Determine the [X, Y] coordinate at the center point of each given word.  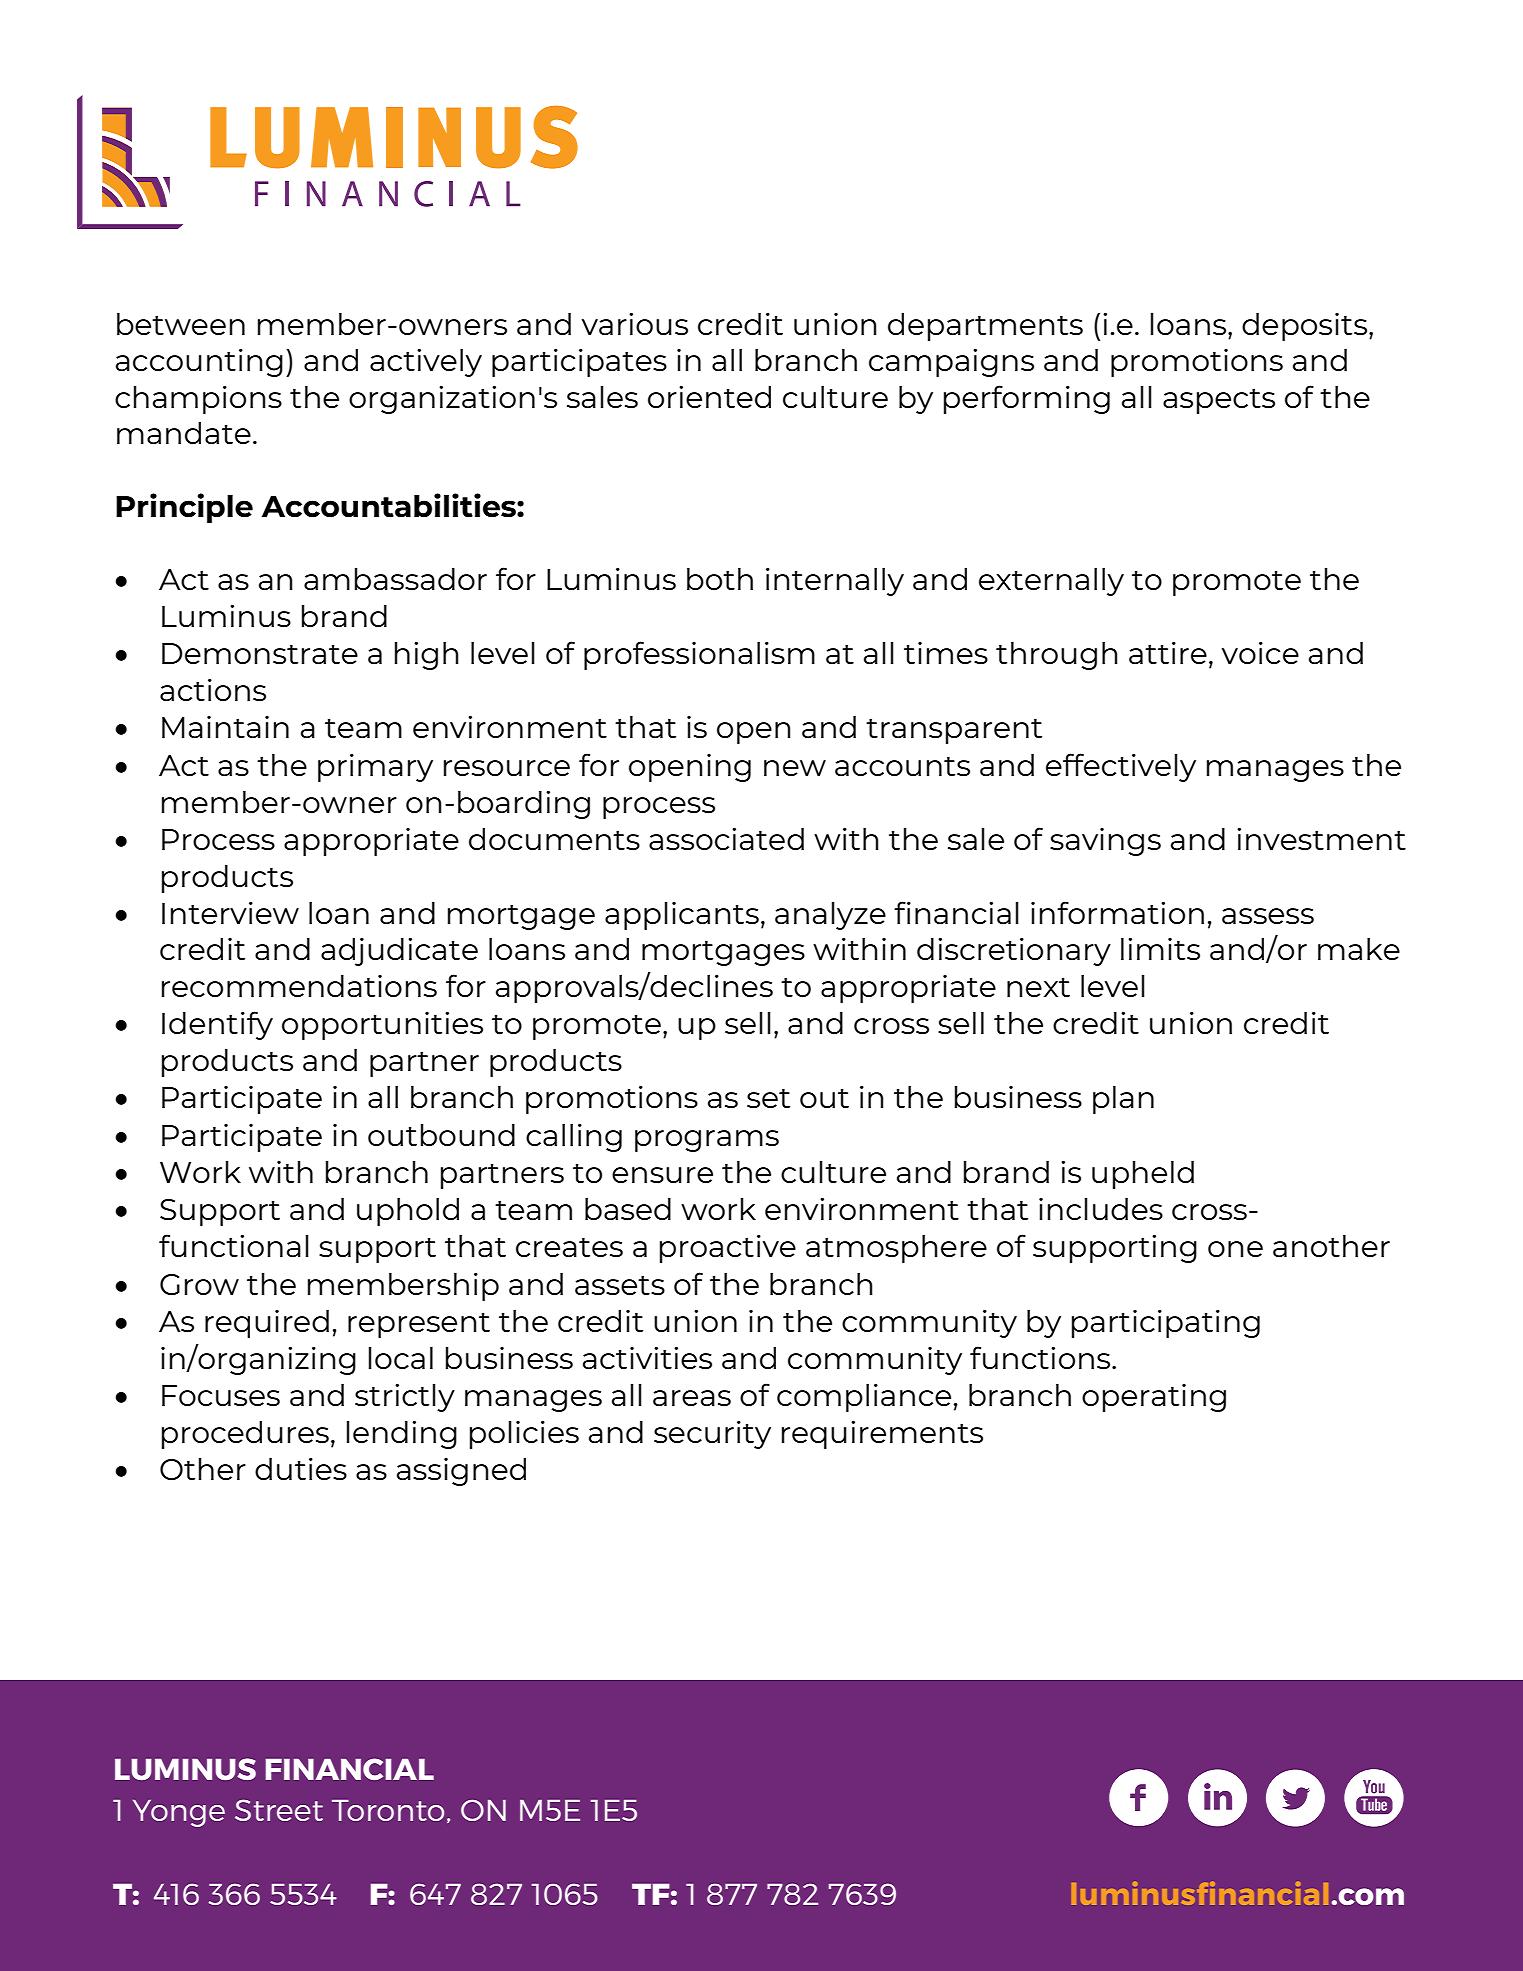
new [795, 768]
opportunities [382, 1026]
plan [1123, 1100]
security [712, 1435]
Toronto [388, 1810]
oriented [709, 397]
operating [1154, 1398]
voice [1260, 653]
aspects [1219, 401]
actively [426, 363]
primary [375, 768]
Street [279, 1810]
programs [707, 1141]
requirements [882, 1435]
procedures [245, 1435]
